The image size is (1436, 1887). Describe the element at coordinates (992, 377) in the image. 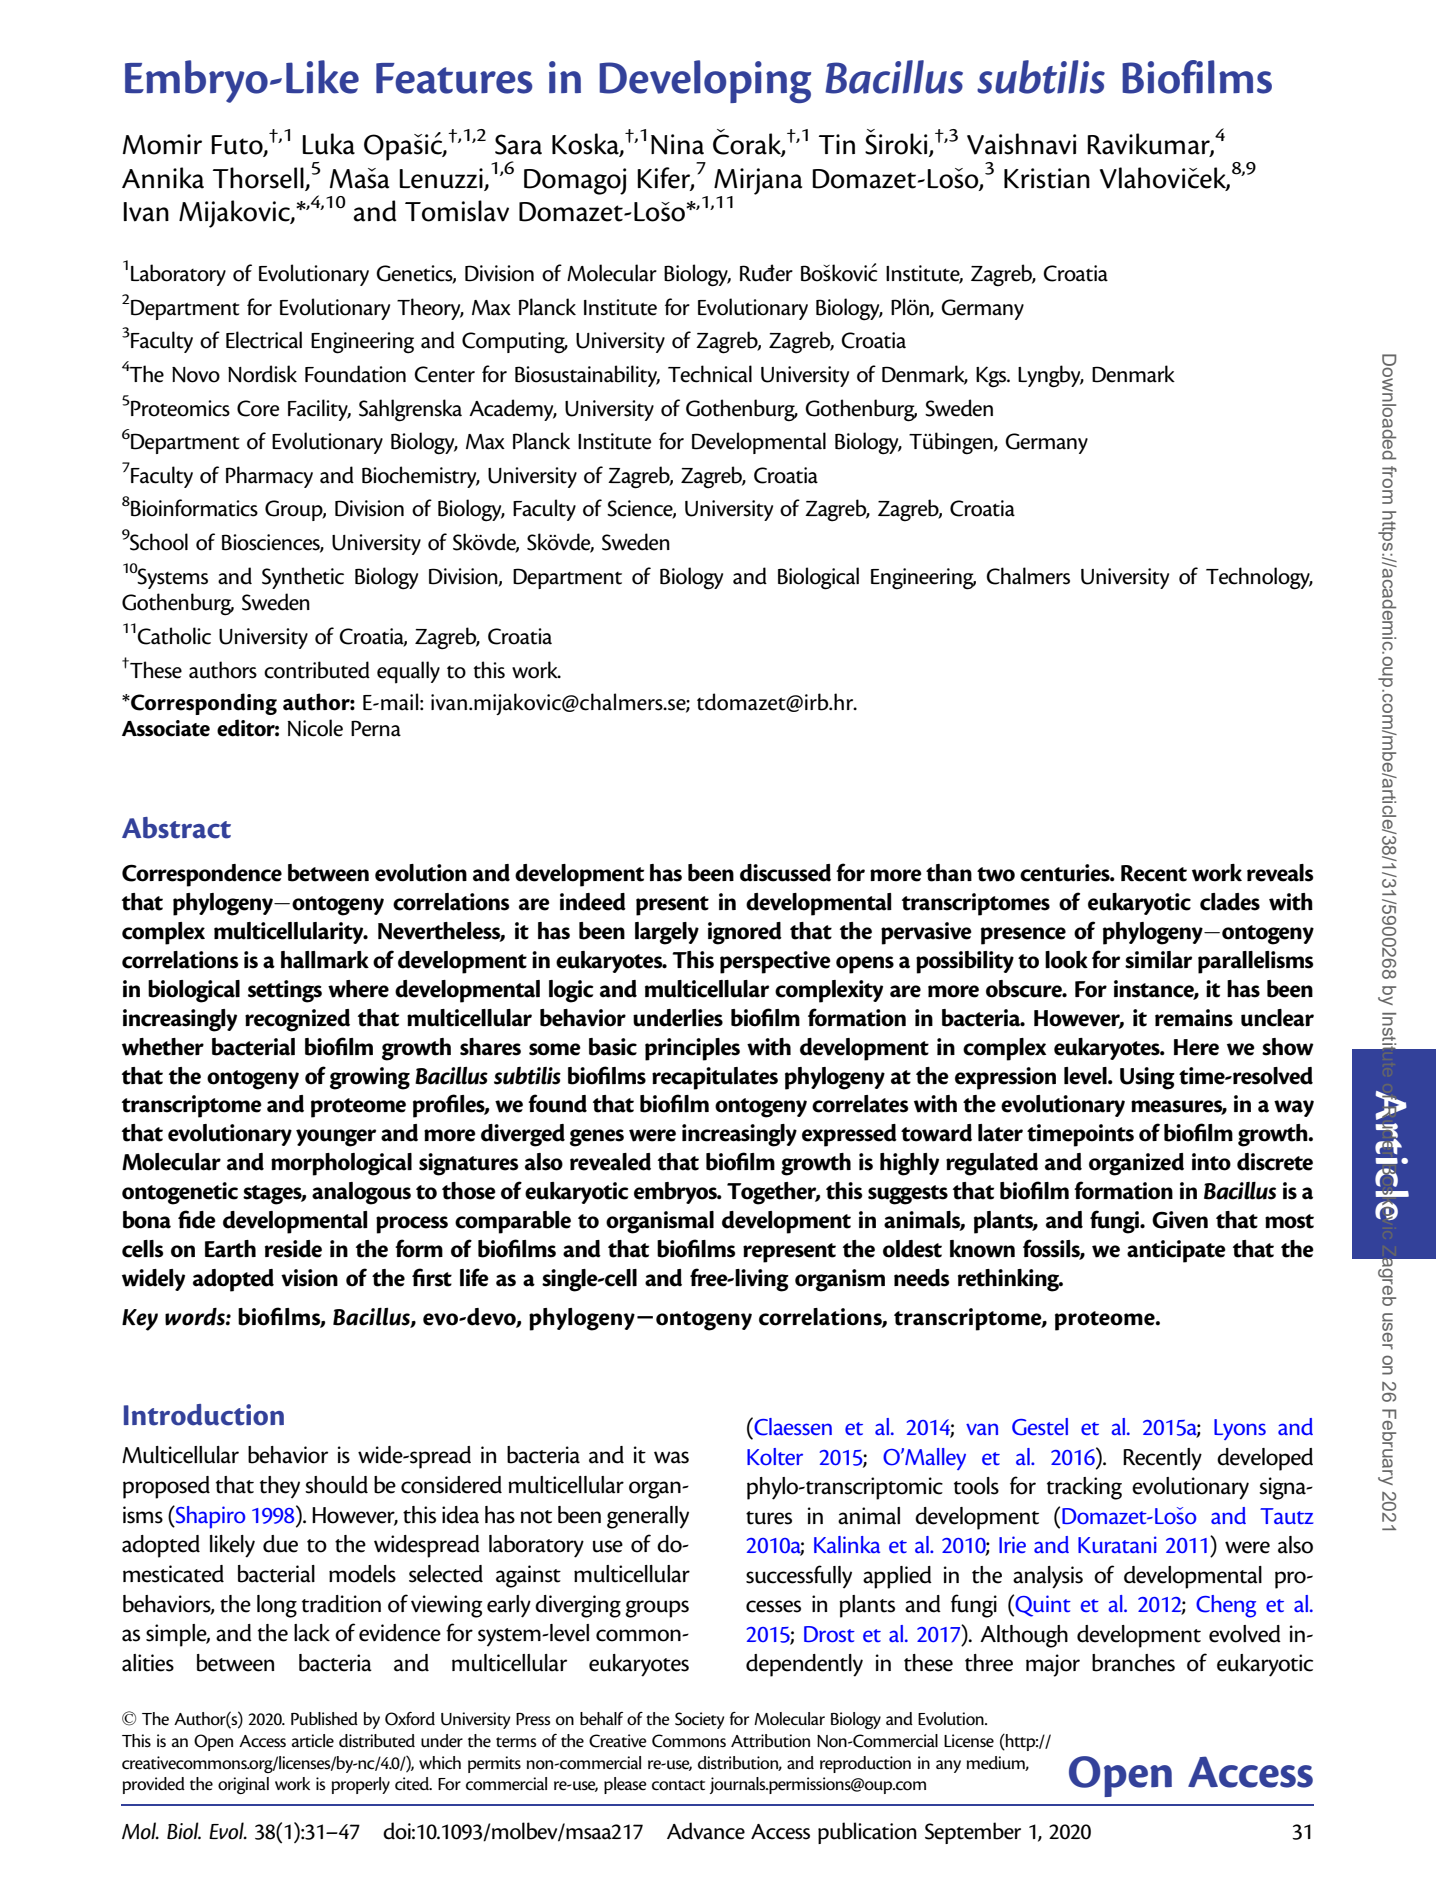

I see `Kgs` at that location.
